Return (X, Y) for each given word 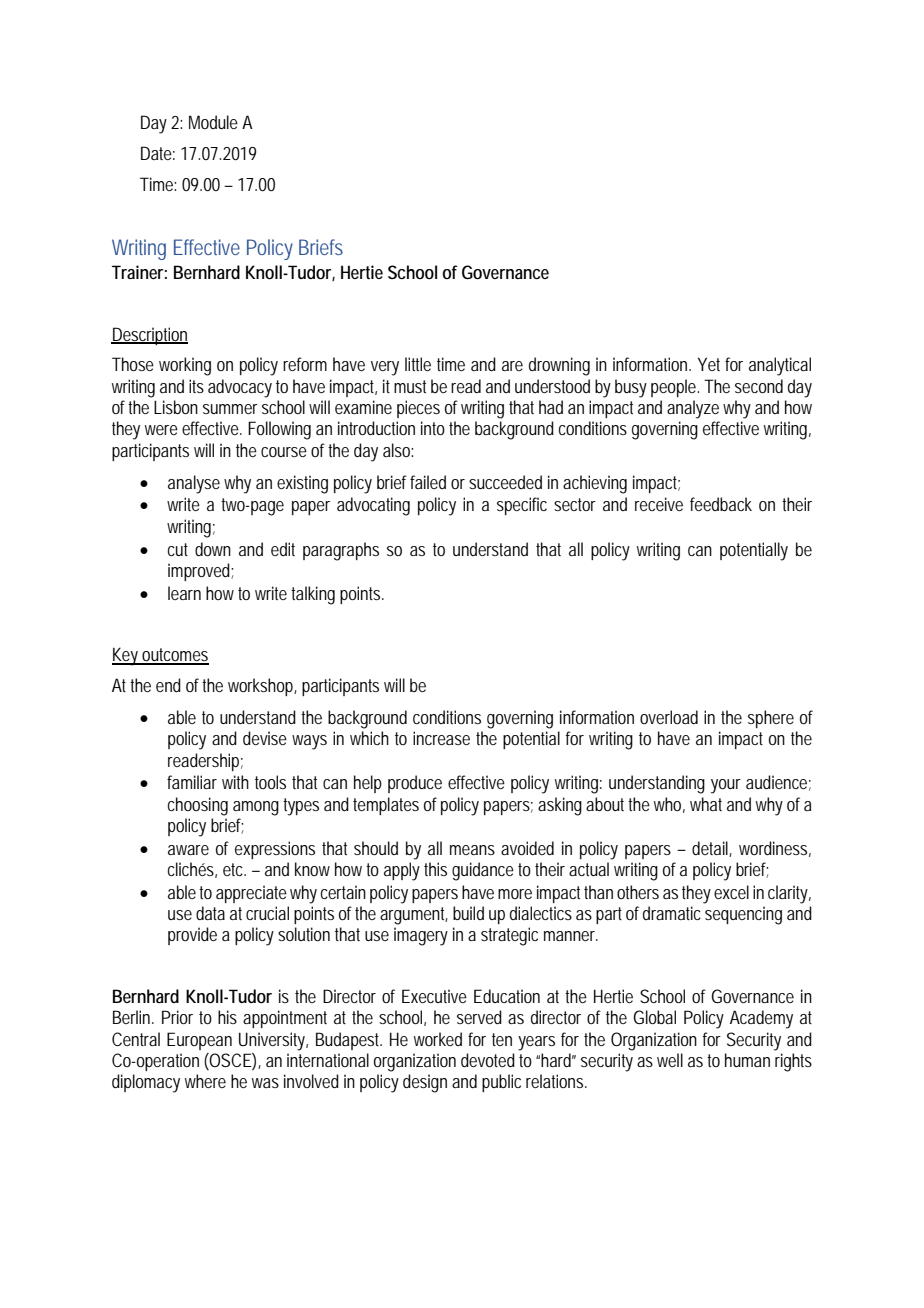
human (747, 1060)
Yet (709, 364)
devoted (488, 1060)
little (418, 364)
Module (213, 122)
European (199, 1041)
